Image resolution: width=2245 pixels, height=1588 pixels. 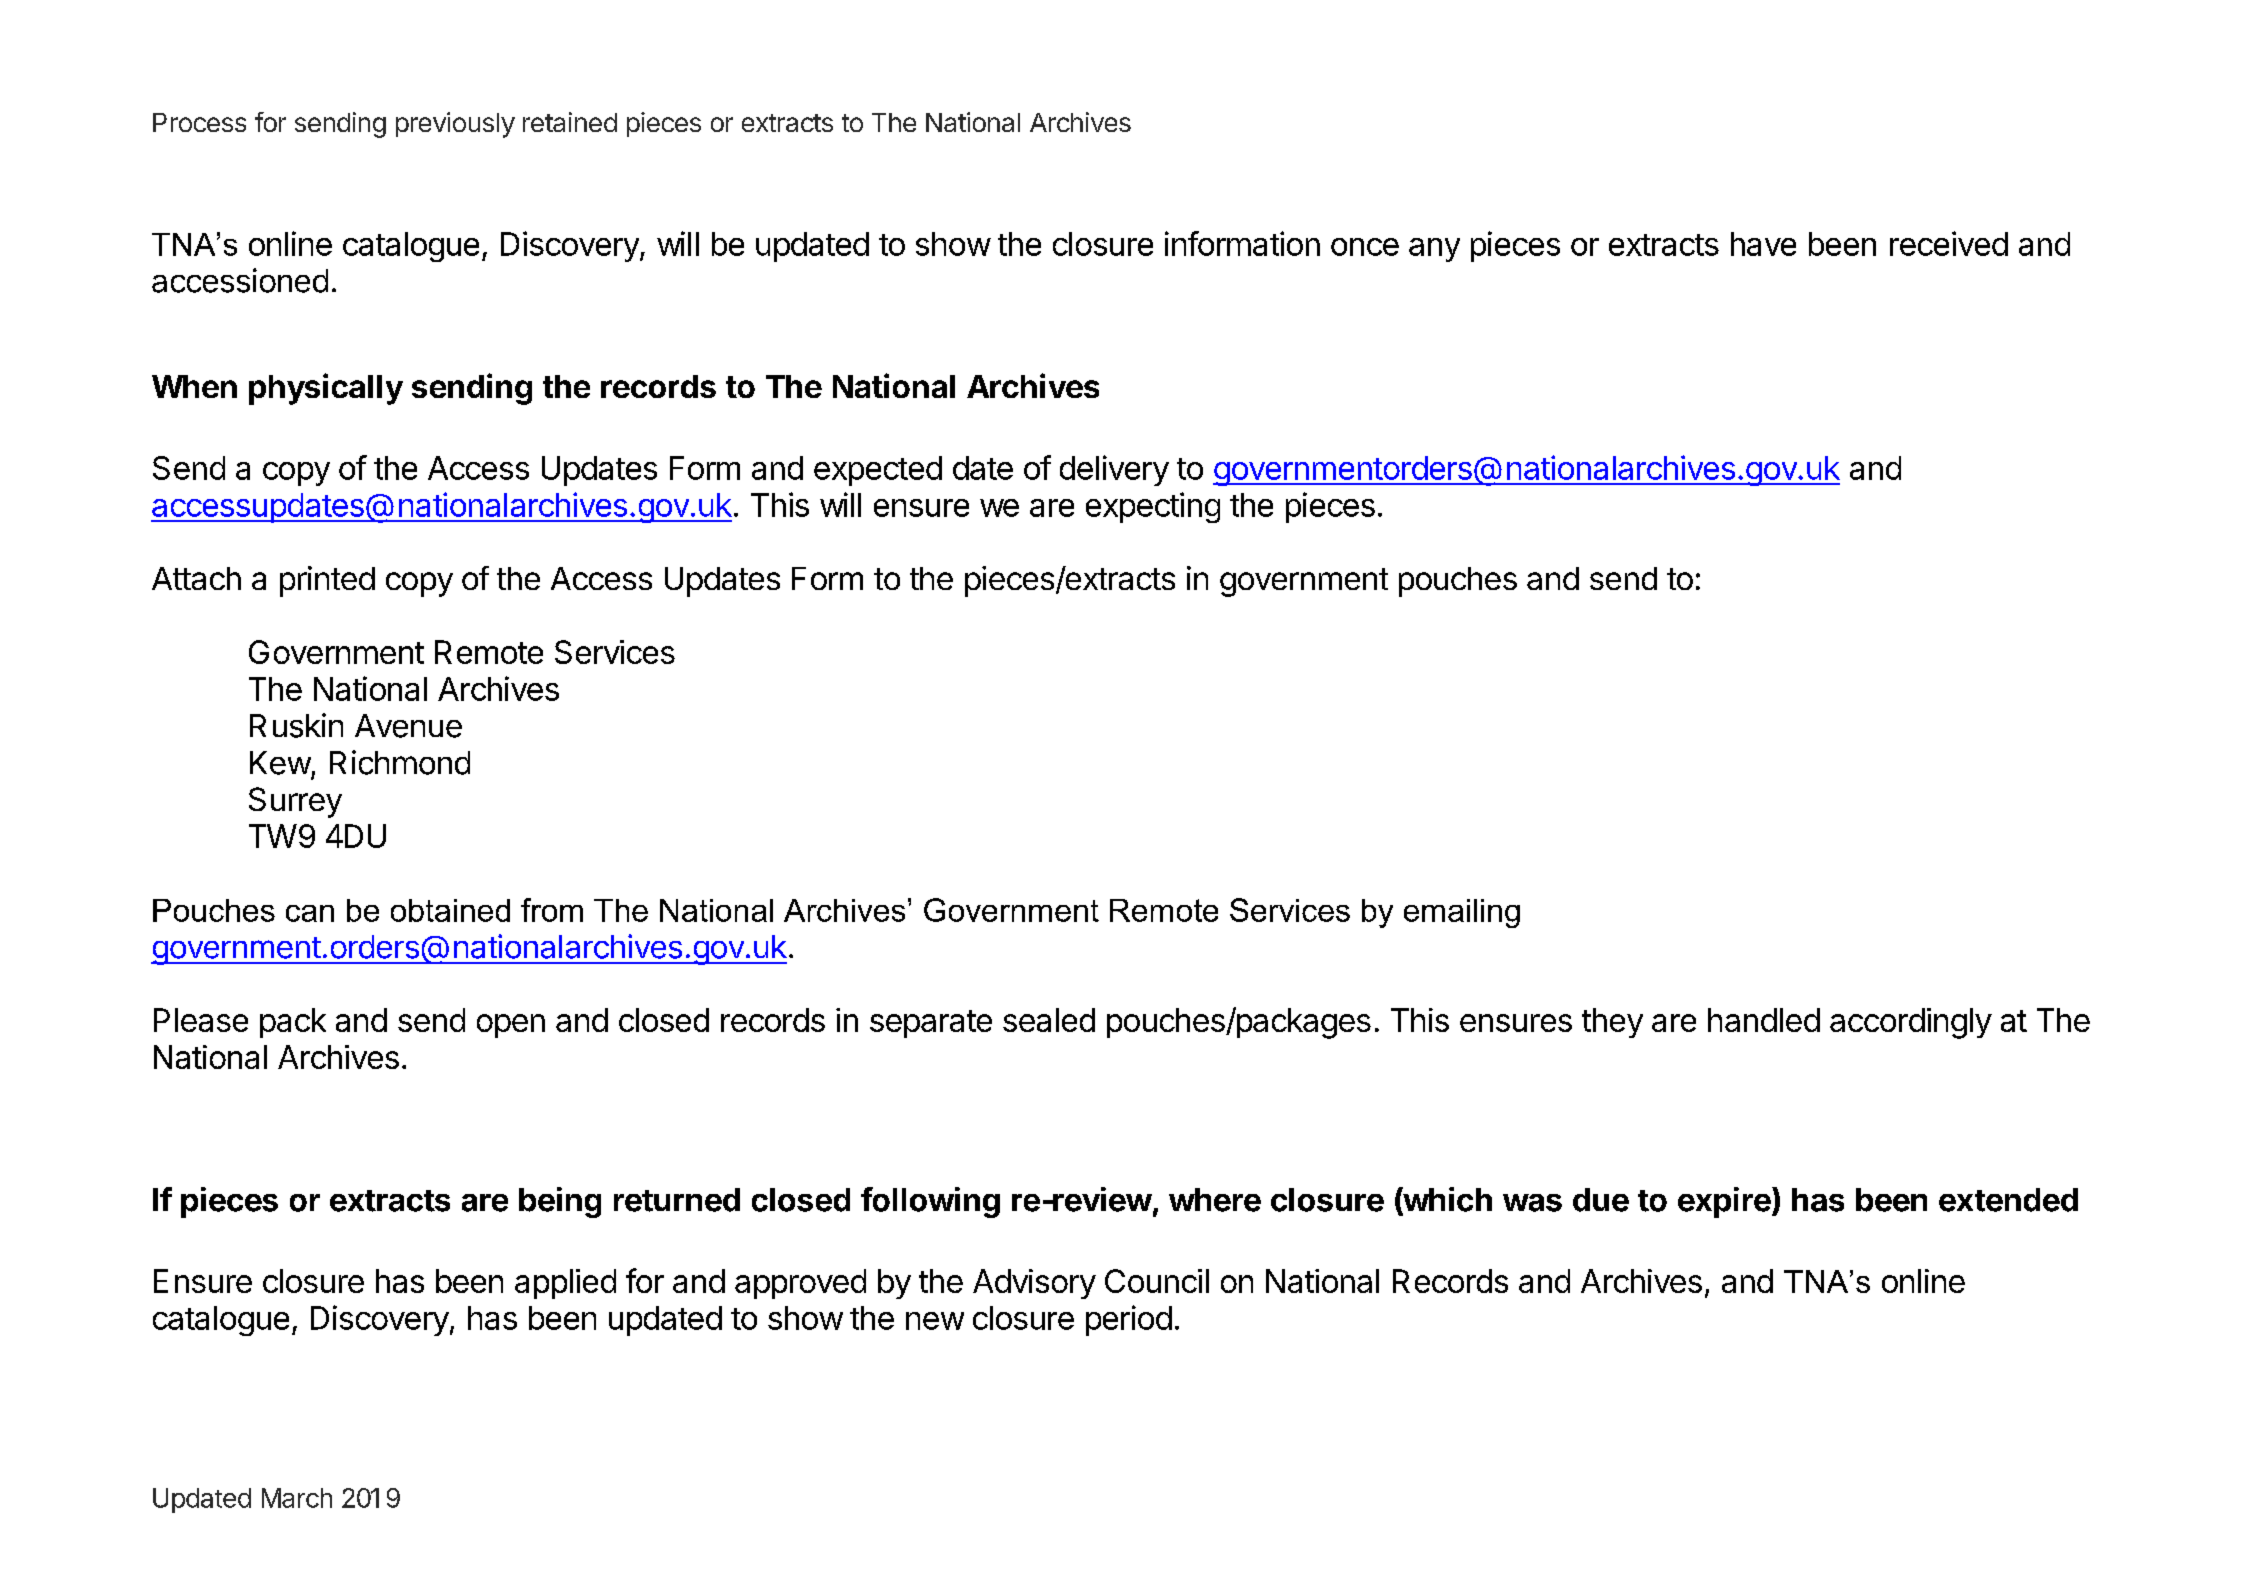 What do you see at coordinates (1153, 507) in the page?
I see `expecting` at bounding box center [1153, 507].
